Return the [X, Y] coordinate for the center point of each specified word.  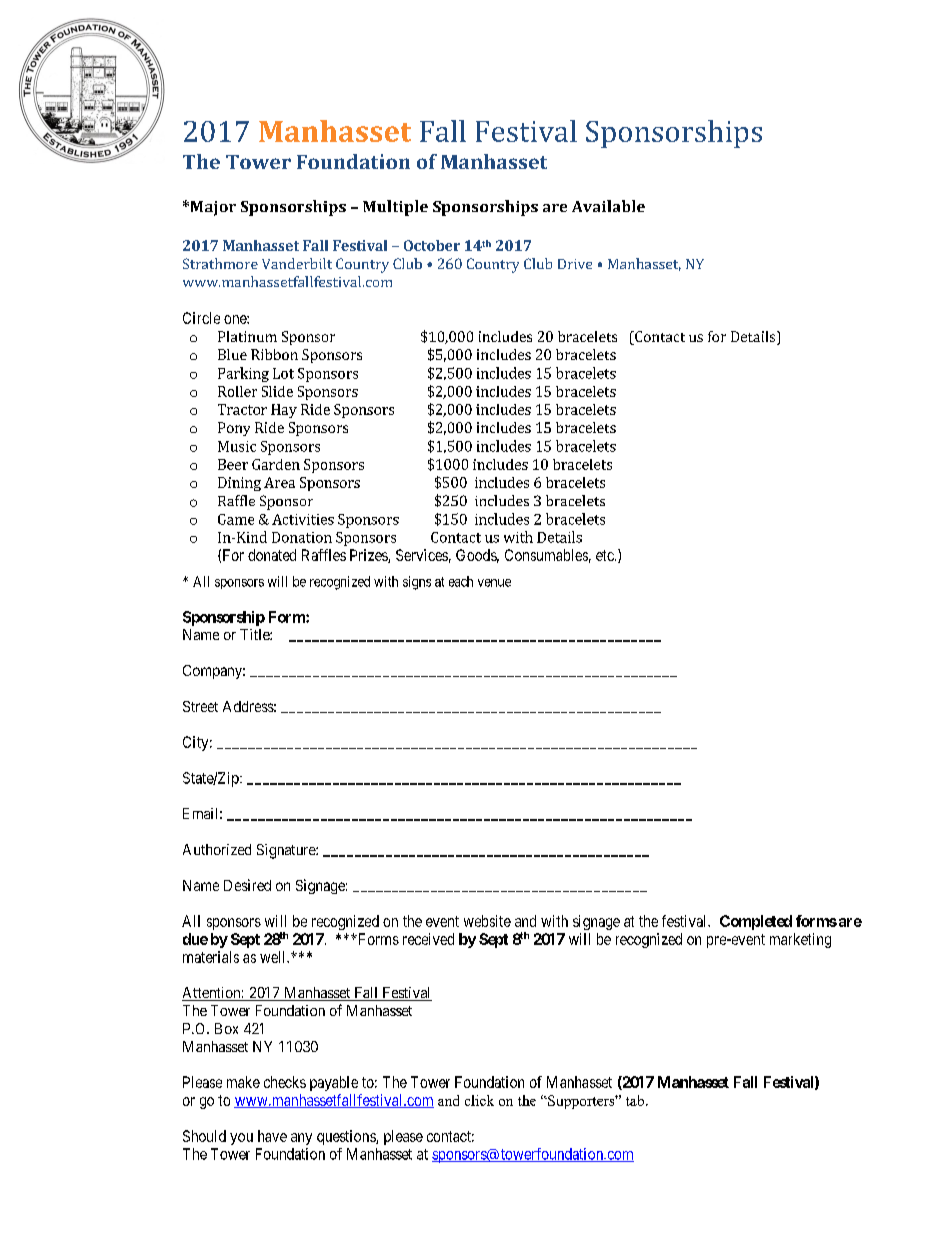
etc [606, 555]
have [272, 1136]
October [432, 245]
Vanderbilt [297, 263]
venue [494, 583]
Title [255, 634]
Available [608, 206]
